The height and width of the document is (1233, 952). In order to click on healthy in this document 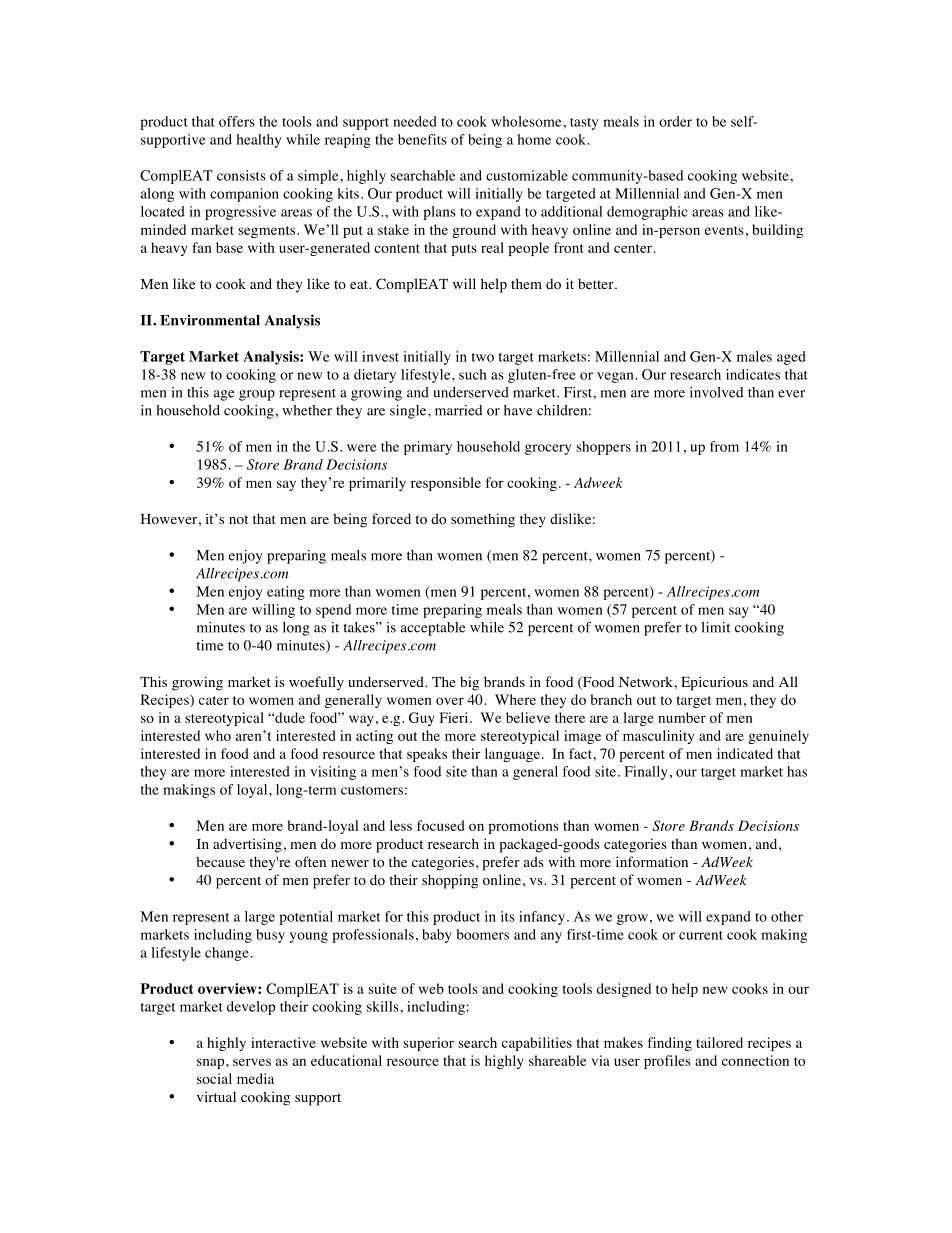, I will do `click(258, 141)`.
